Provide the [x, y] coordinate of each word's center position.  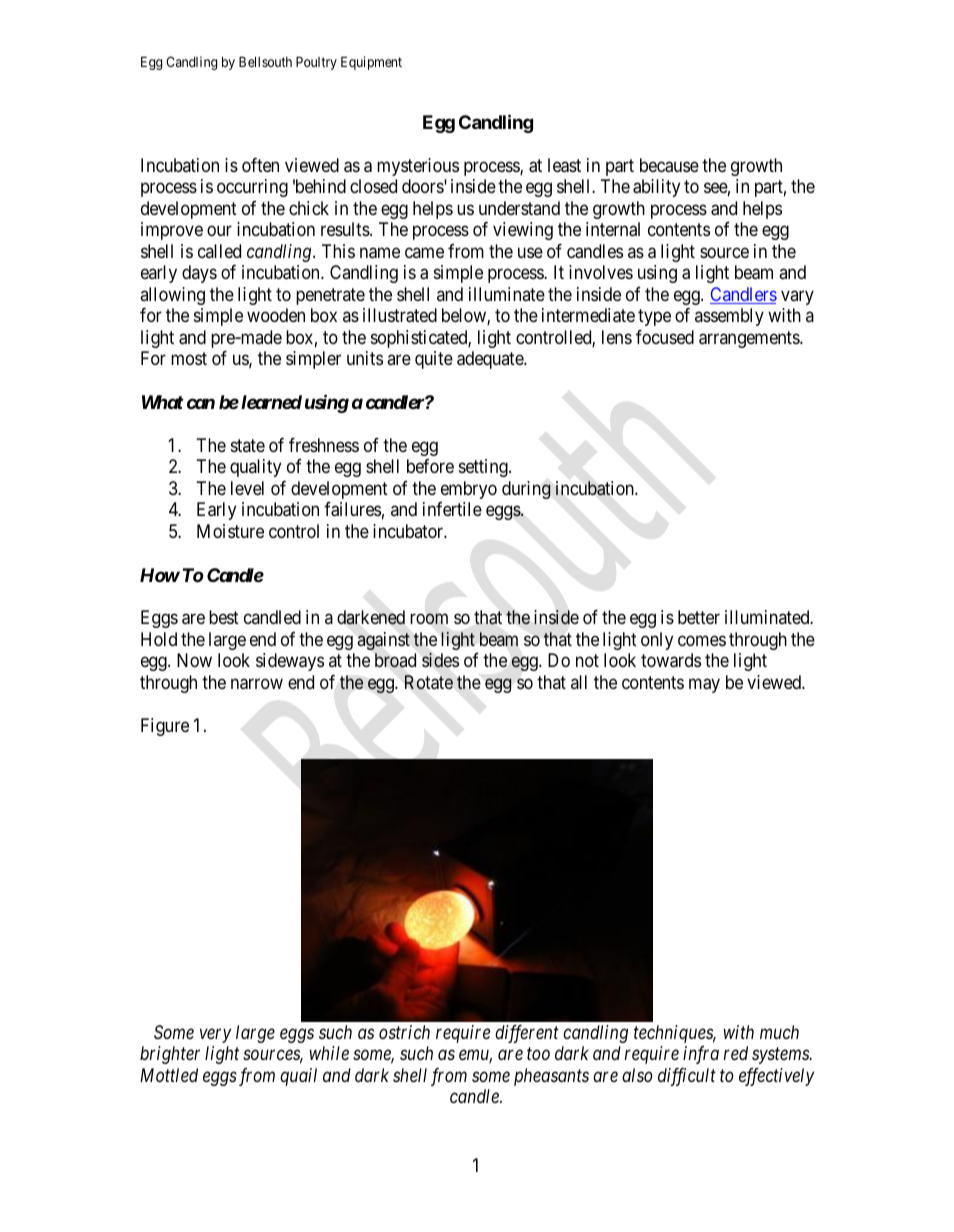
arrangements [750, 339]
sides [440, 660]
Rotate [429, 682]
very [215, 1035]
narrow [257, 684]
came [424, 252]
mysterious [418, 167]
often [260, 164]
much [779, 1032]
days [199, 274]
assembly [729, 317]
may [704, 685]
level [247, 488]
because [669, 165]
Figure [165, 727]
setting [484, 468]
